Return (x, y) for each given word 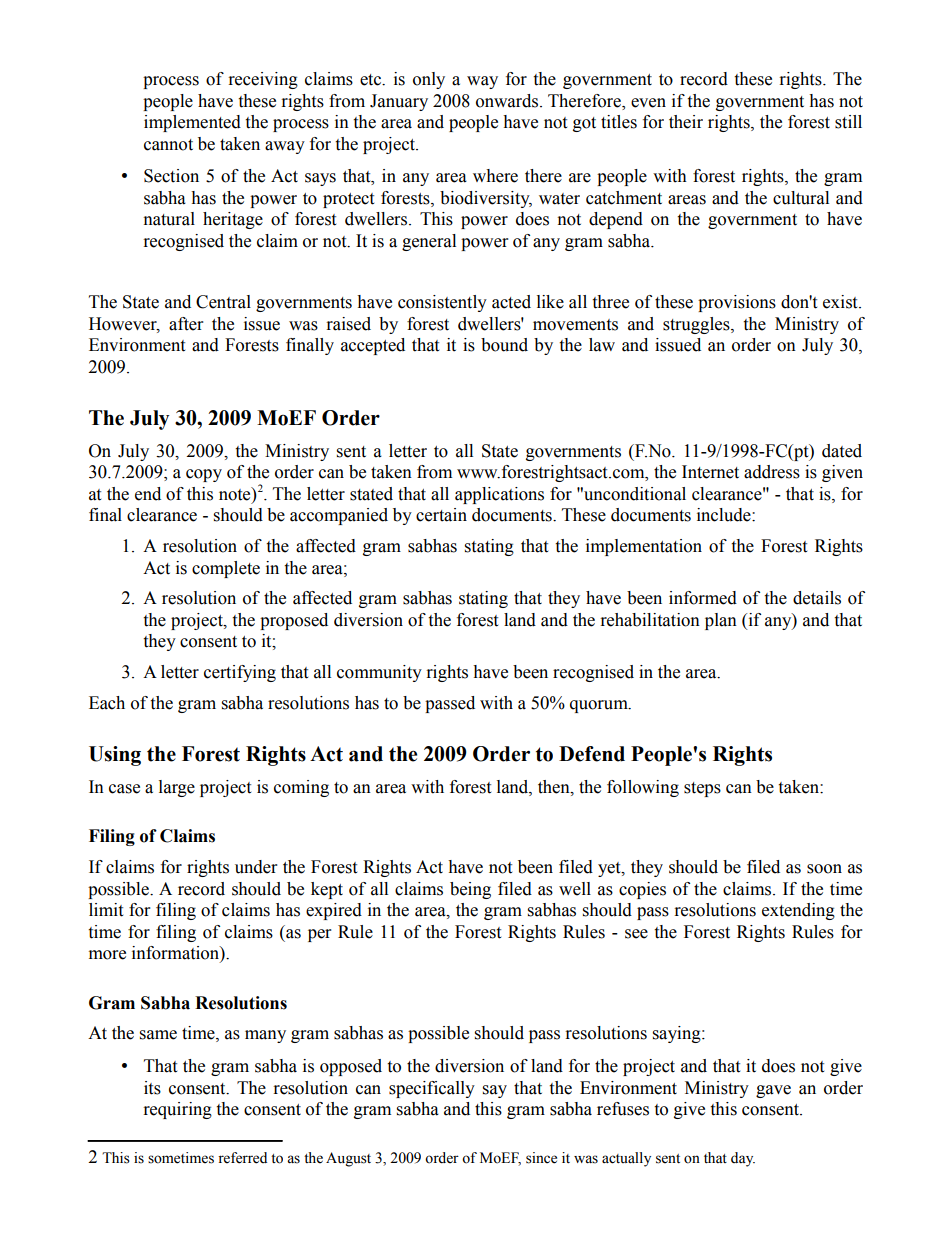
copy (204, 475)
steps (702, 789)
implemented (192, 123)
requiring (178, 1110)
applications (499, 495)
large (177, 788)
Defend (592, 754)
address (772, 472)
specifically (432, 1089)
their (686, 122)
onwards (508, 101)
